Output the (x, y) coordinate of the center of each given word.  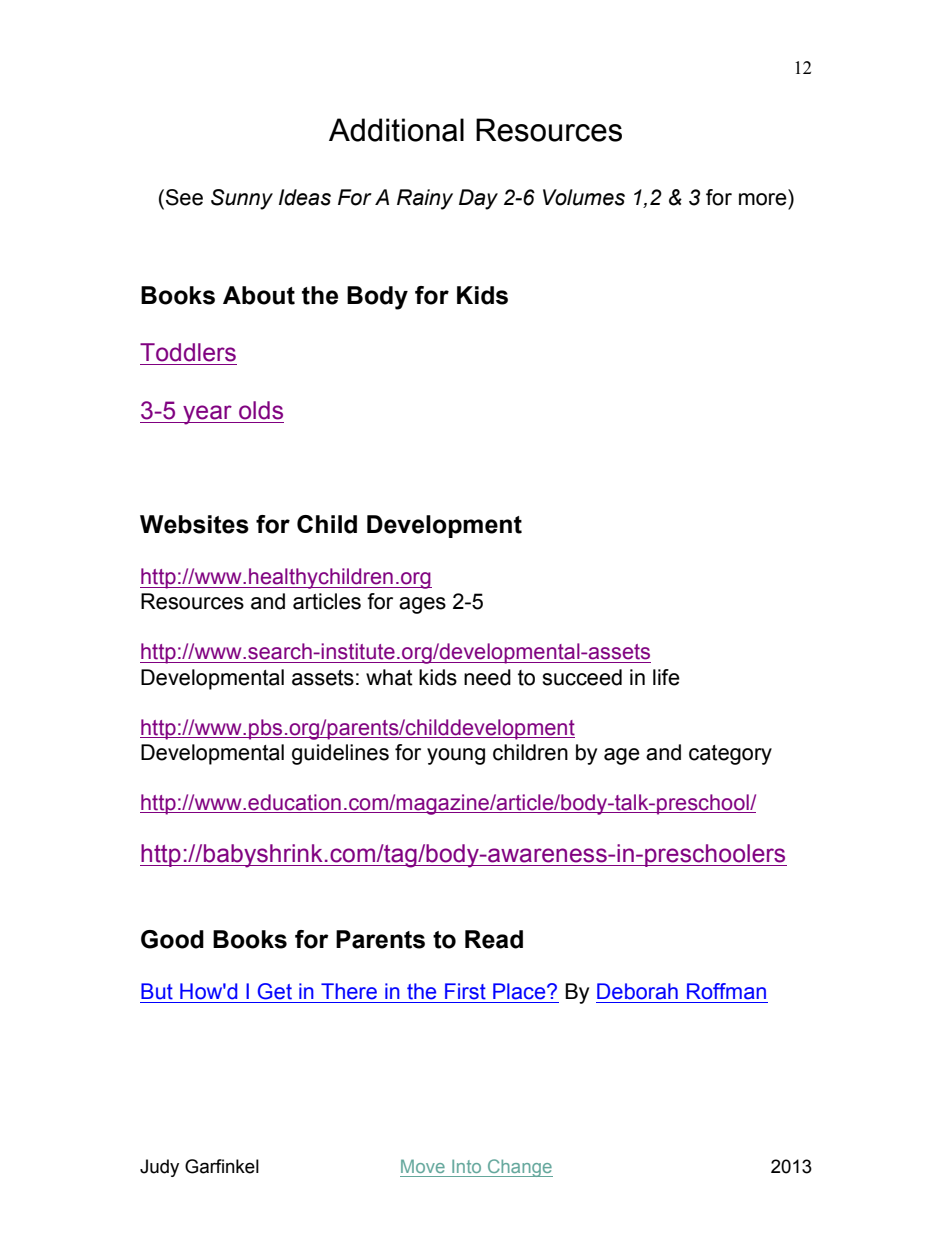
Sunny (242, 199)
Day (478, 199)
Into (466, 1166)
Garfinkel (222, 1166)
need (487, 677)
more (763, 199)
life (666, 677)
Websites (194, 524)
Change (519, 1168)
